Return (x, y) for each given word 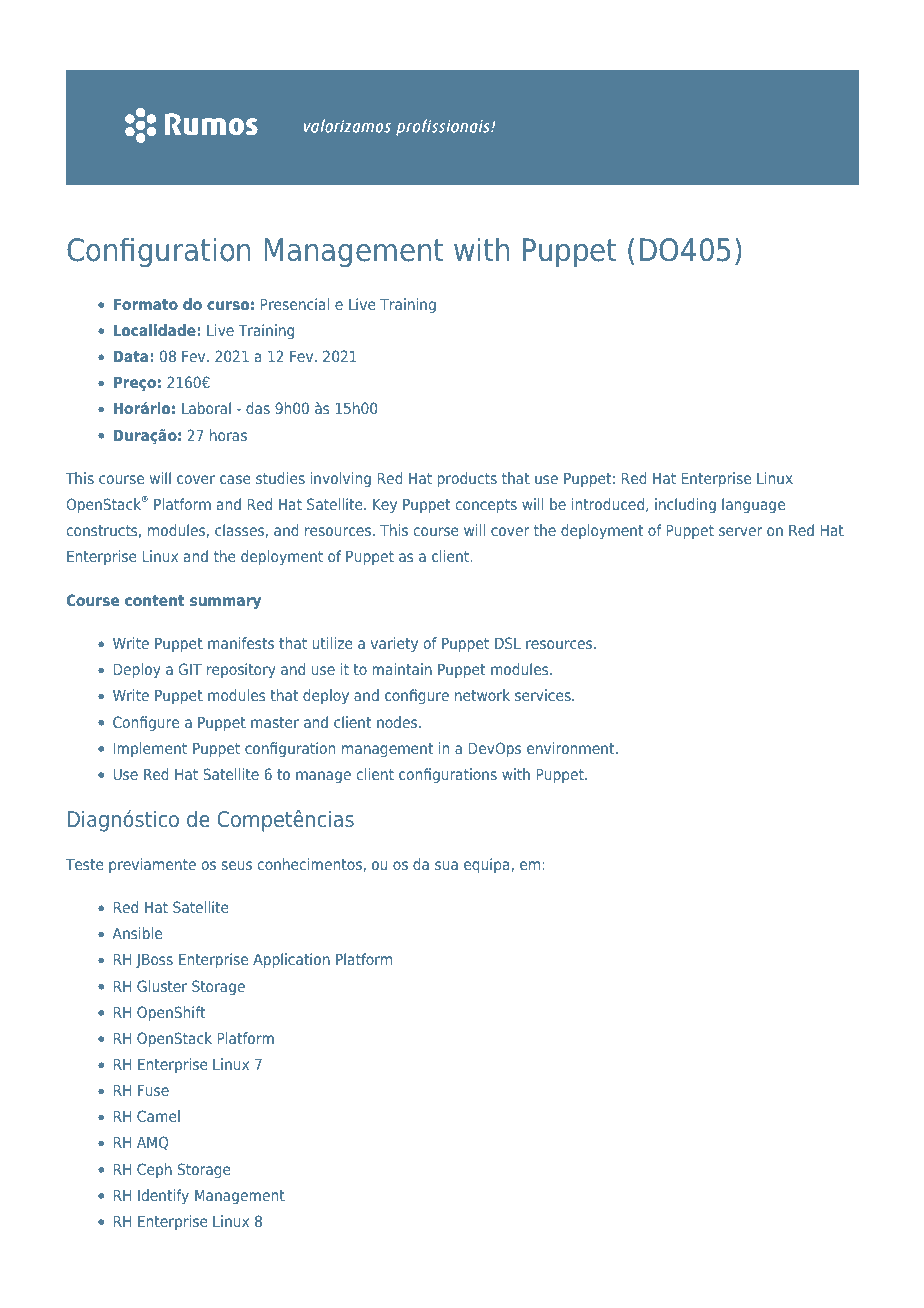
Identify (163, 1196)
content (155, 600)
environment (572, 748)
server (740, 531)
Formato (145, 304)
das (258, 408)
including (685, 505)
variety (394, 644)
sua (446, 865)
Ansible (137, 933)
